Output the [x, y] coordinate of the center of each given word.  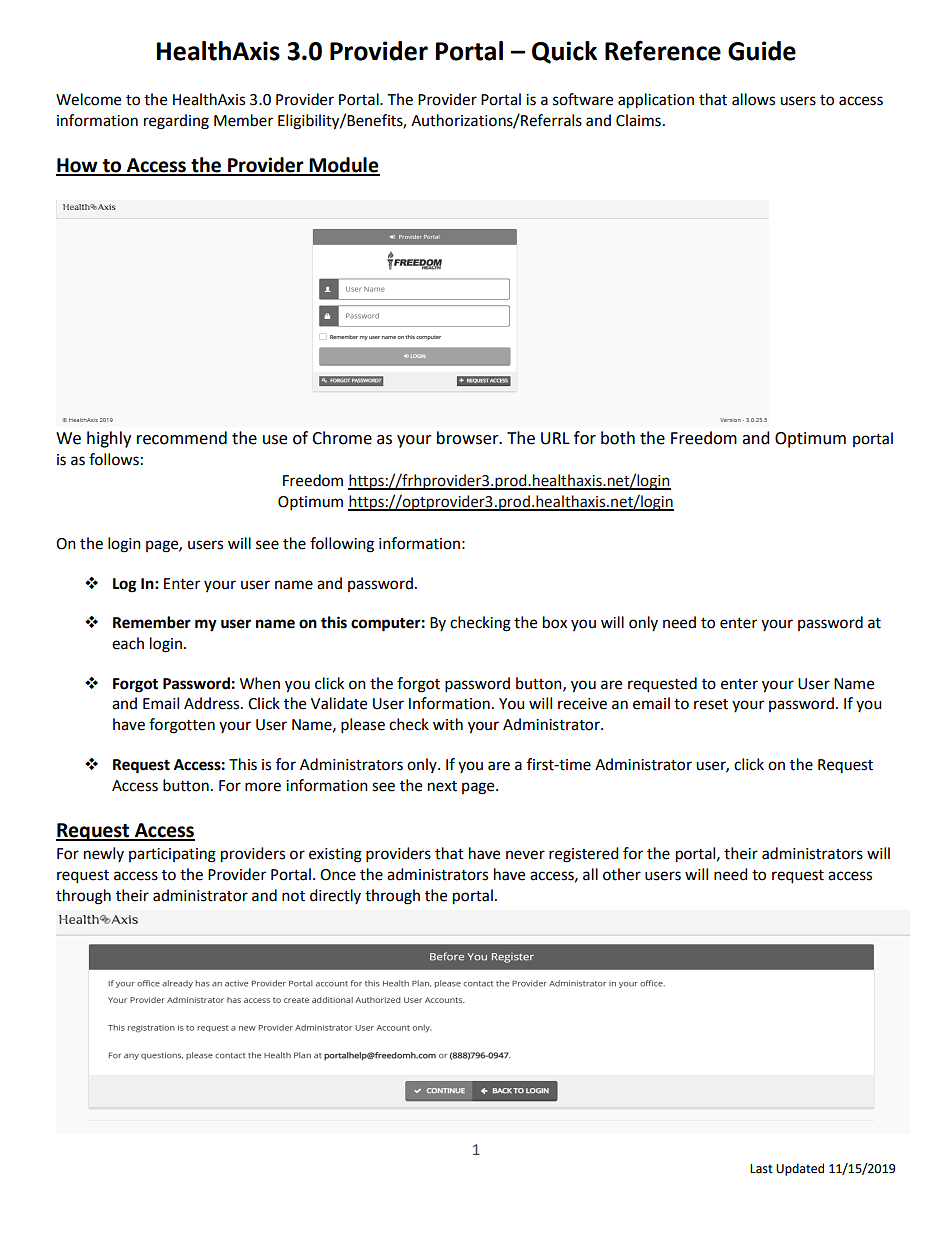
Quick [564, 52]
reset [711, 704]
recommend [182, 438]
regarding [176, 122]
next [442, 786]
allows [753, 99]
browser [469, 438]
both [618, 438]
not [293, 896]
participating [172, 855]
